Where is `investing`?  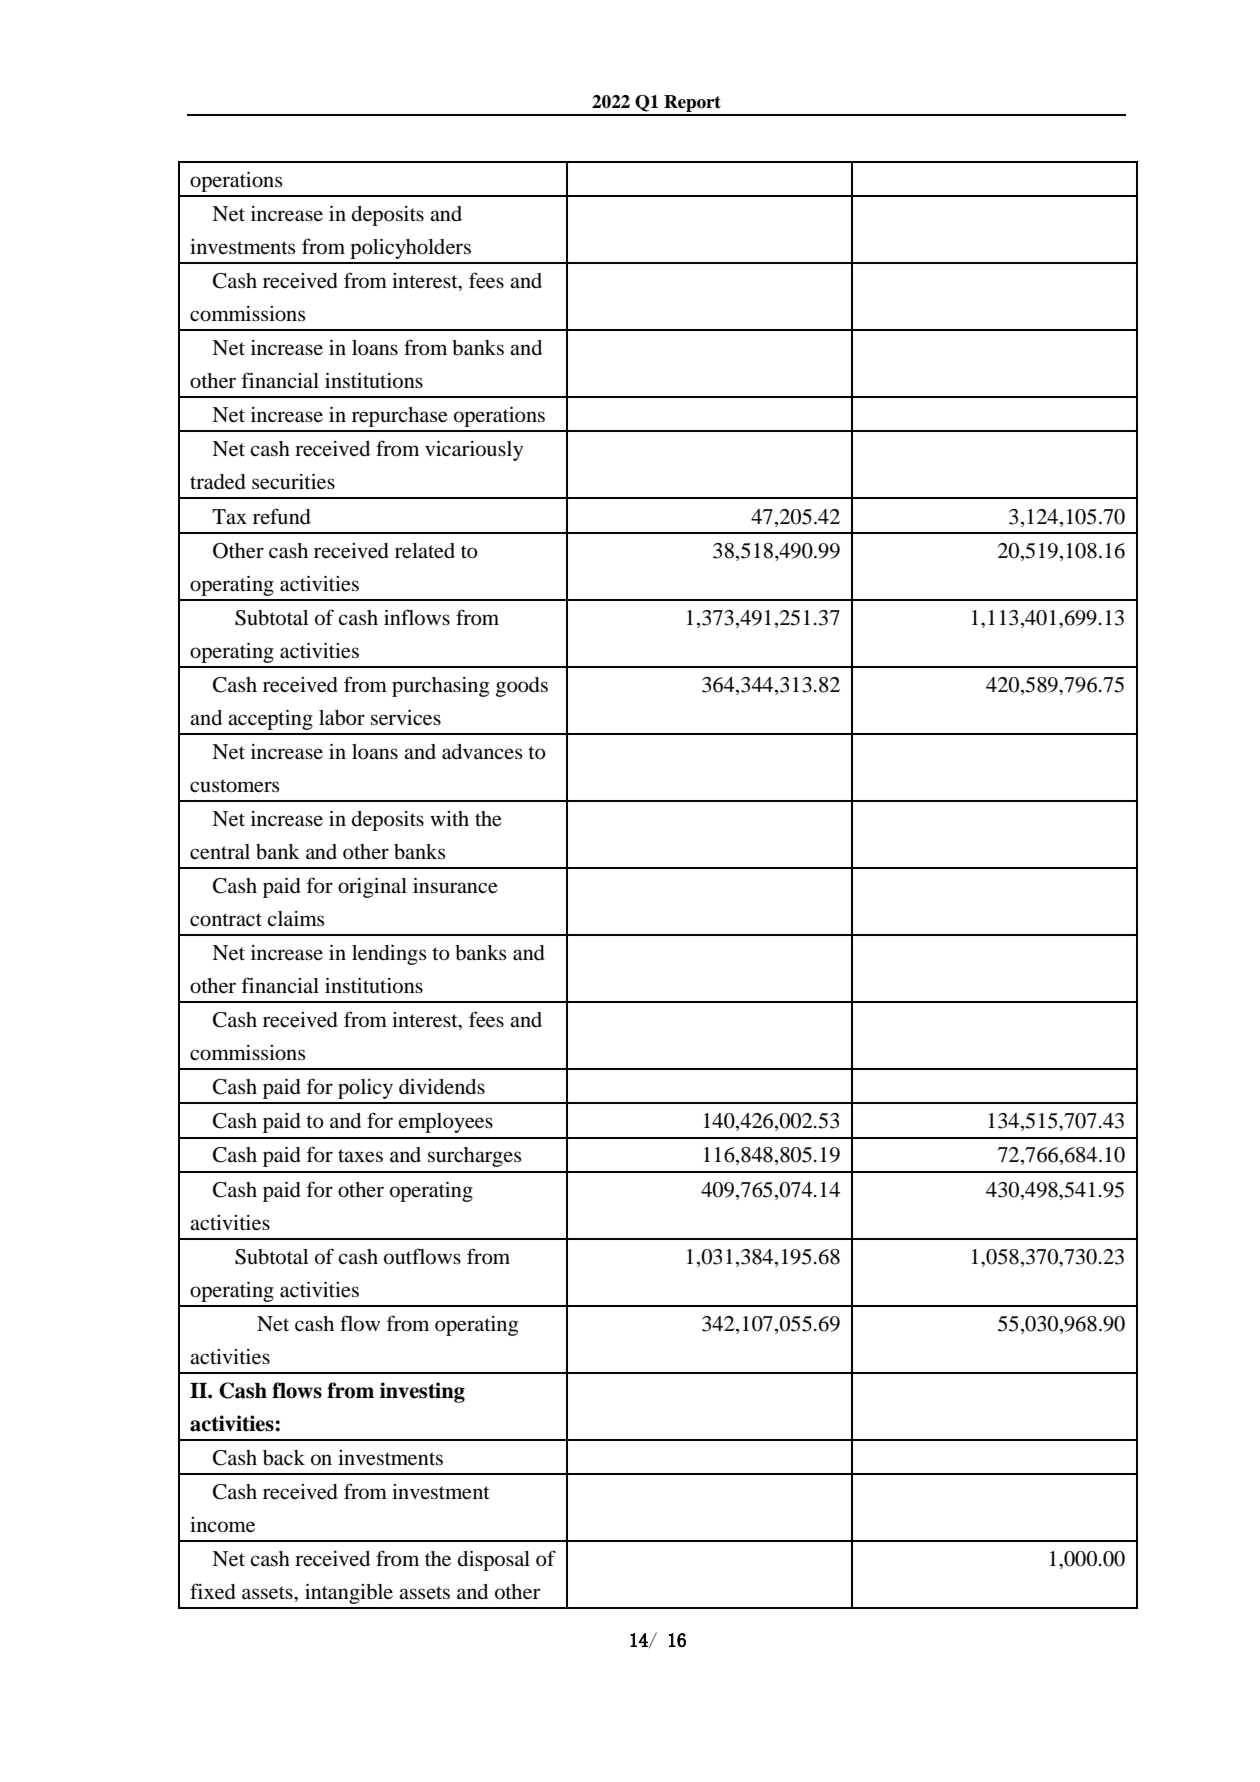
investing is located at coordinates (422, 1392).
